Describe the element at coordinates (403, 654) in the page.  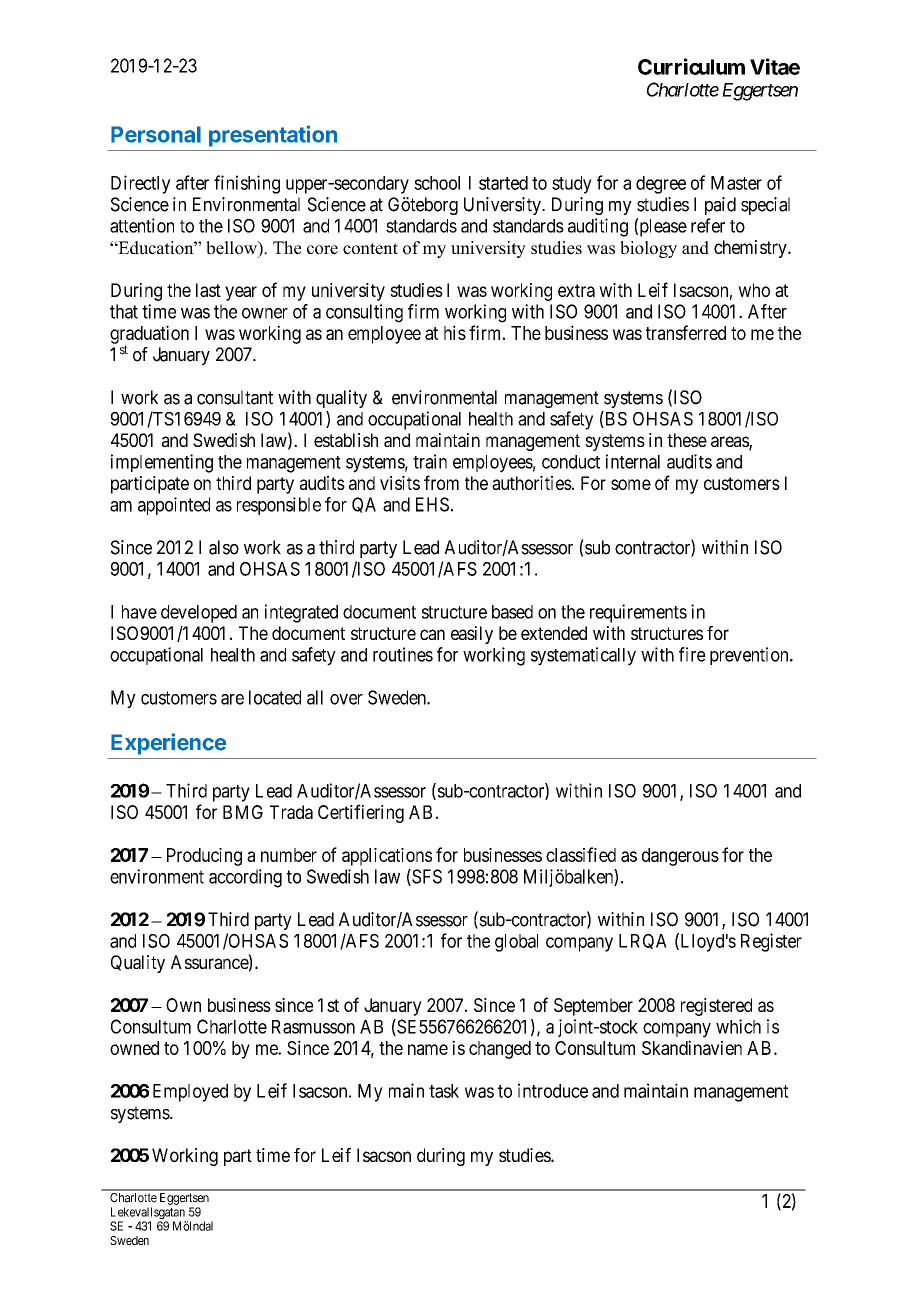
I see `routines` at that location.
